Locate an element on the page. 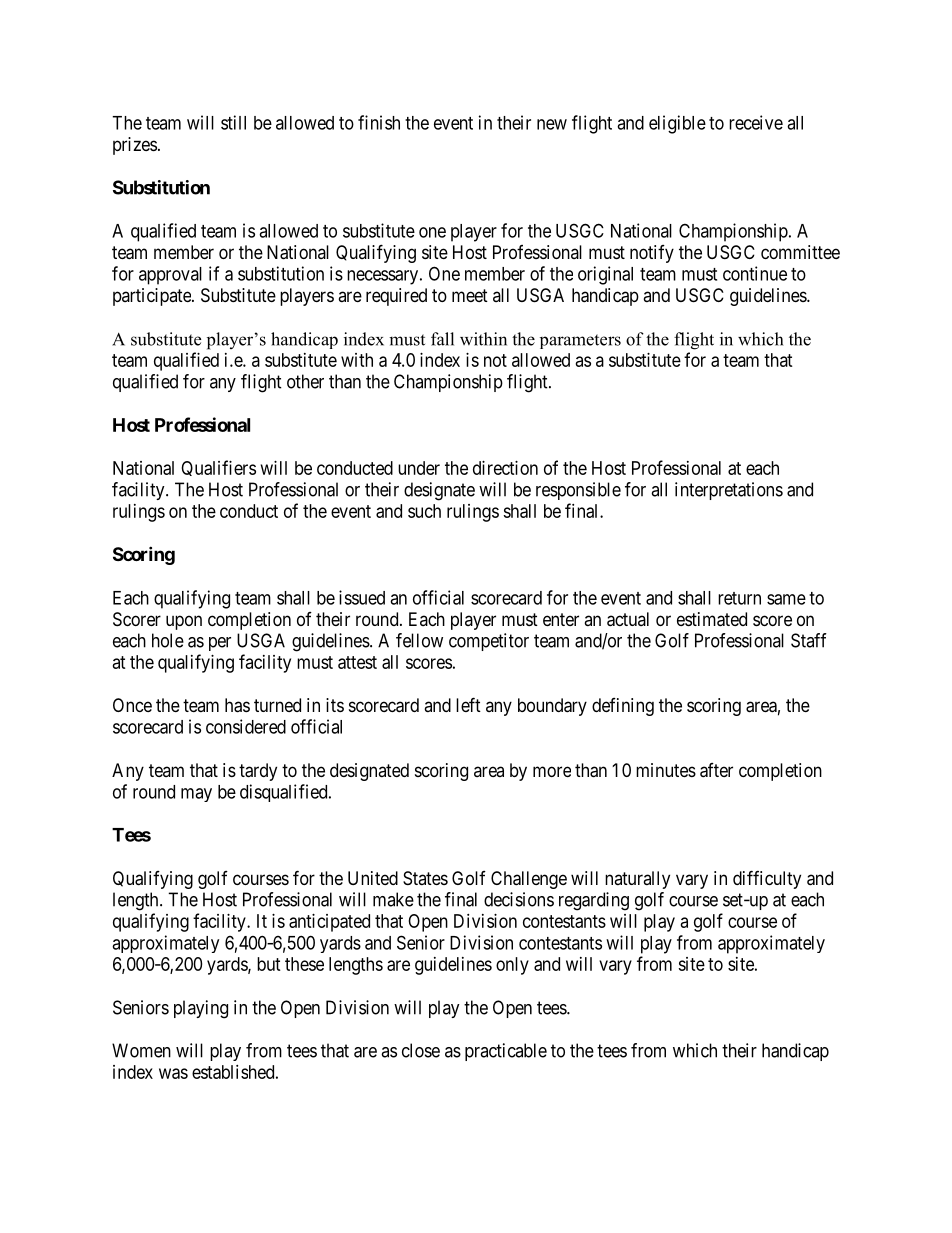  may is located at coordinates (196, 795).
